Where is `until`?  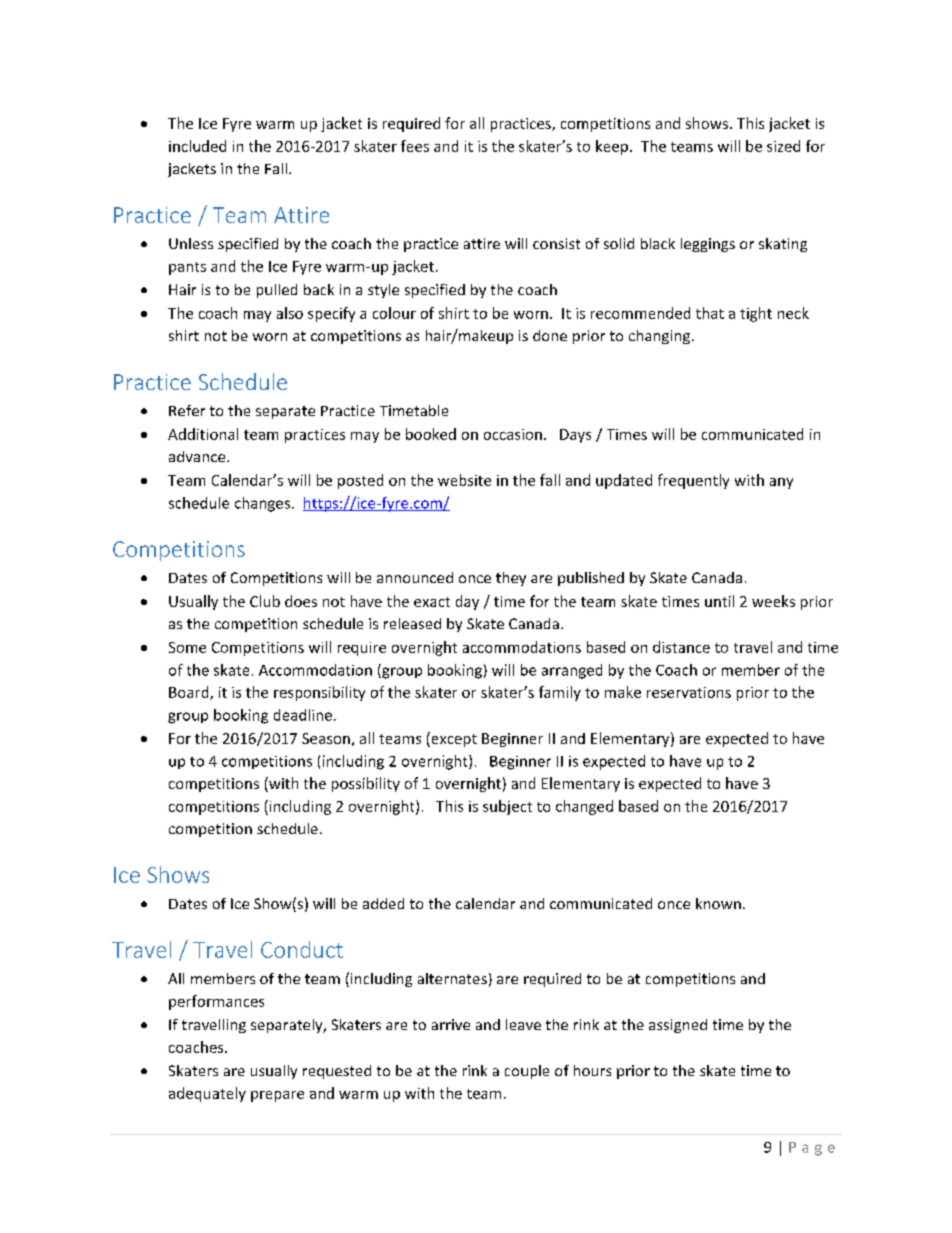
until is located at coordinates (719, 601).
